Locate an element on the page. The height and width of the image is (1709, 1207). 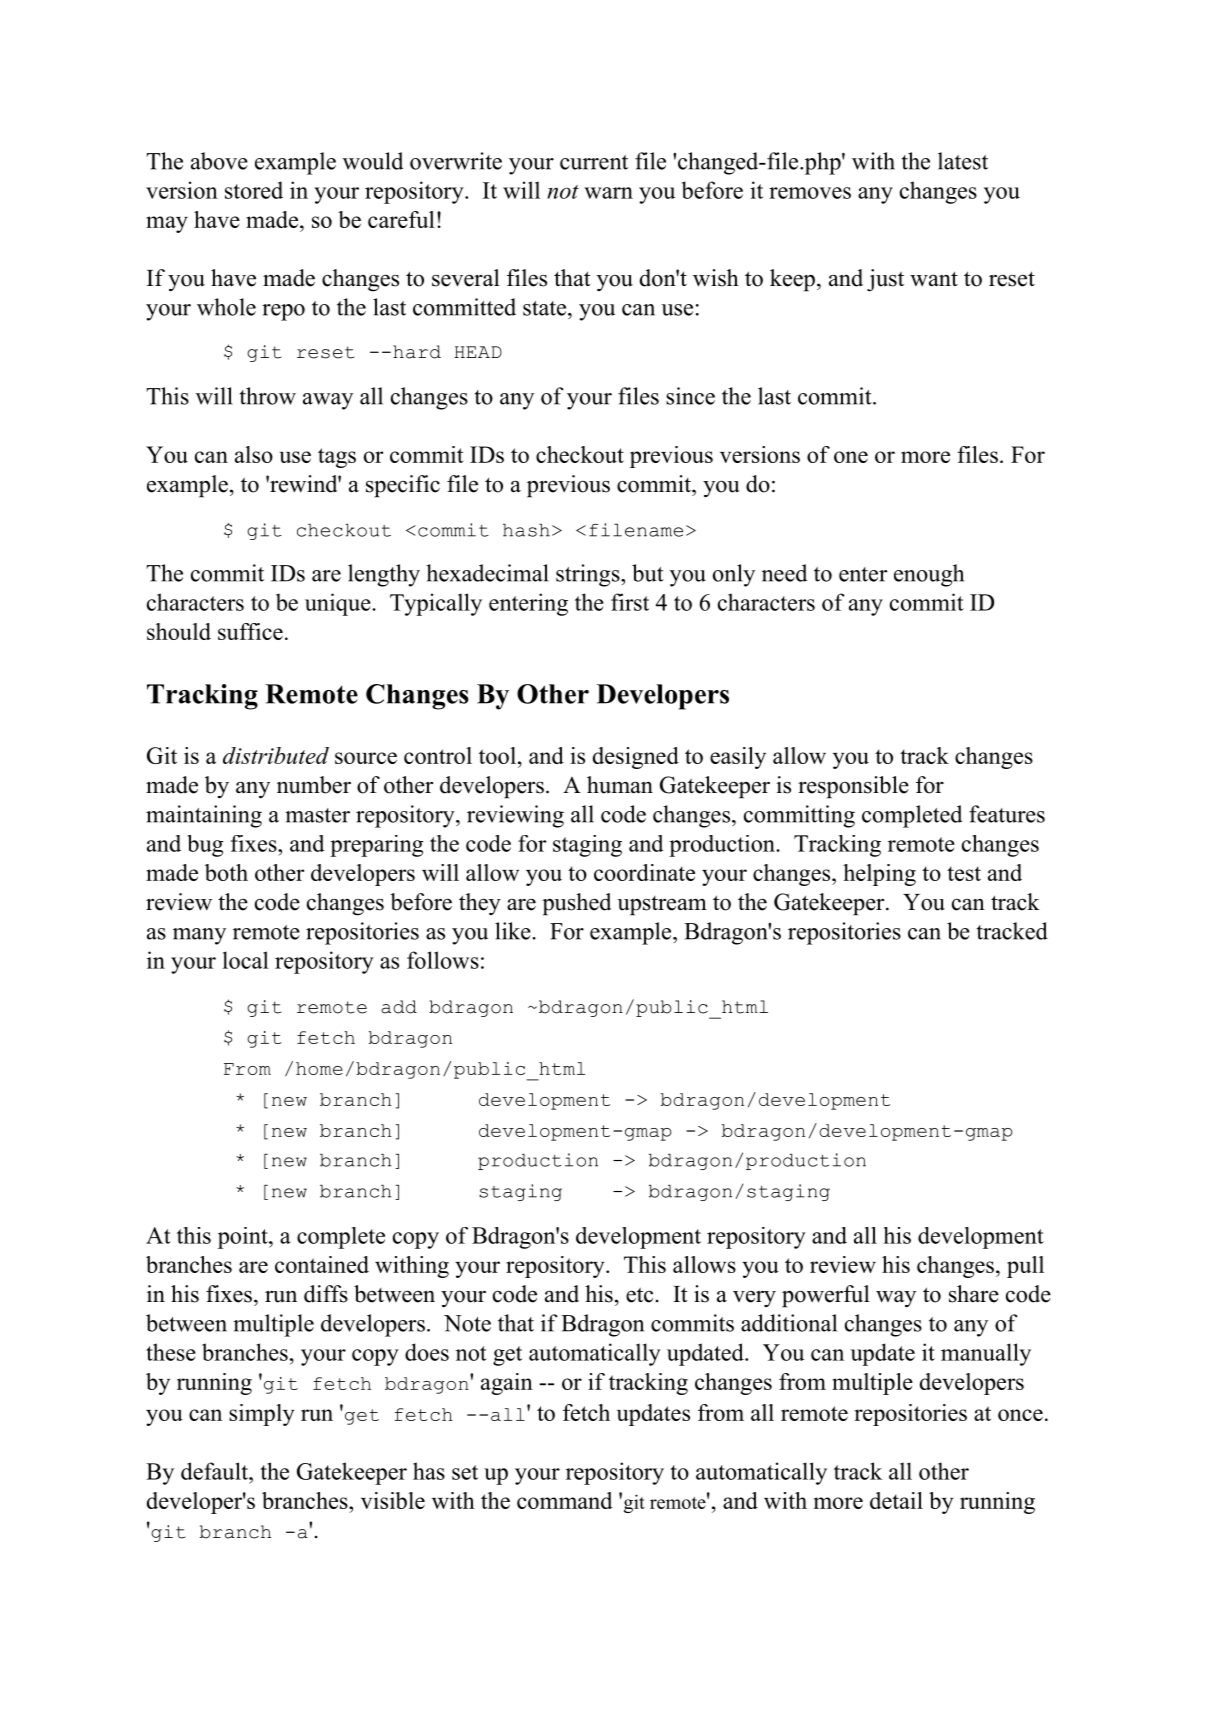
want is located at coordinates (934, 278).
